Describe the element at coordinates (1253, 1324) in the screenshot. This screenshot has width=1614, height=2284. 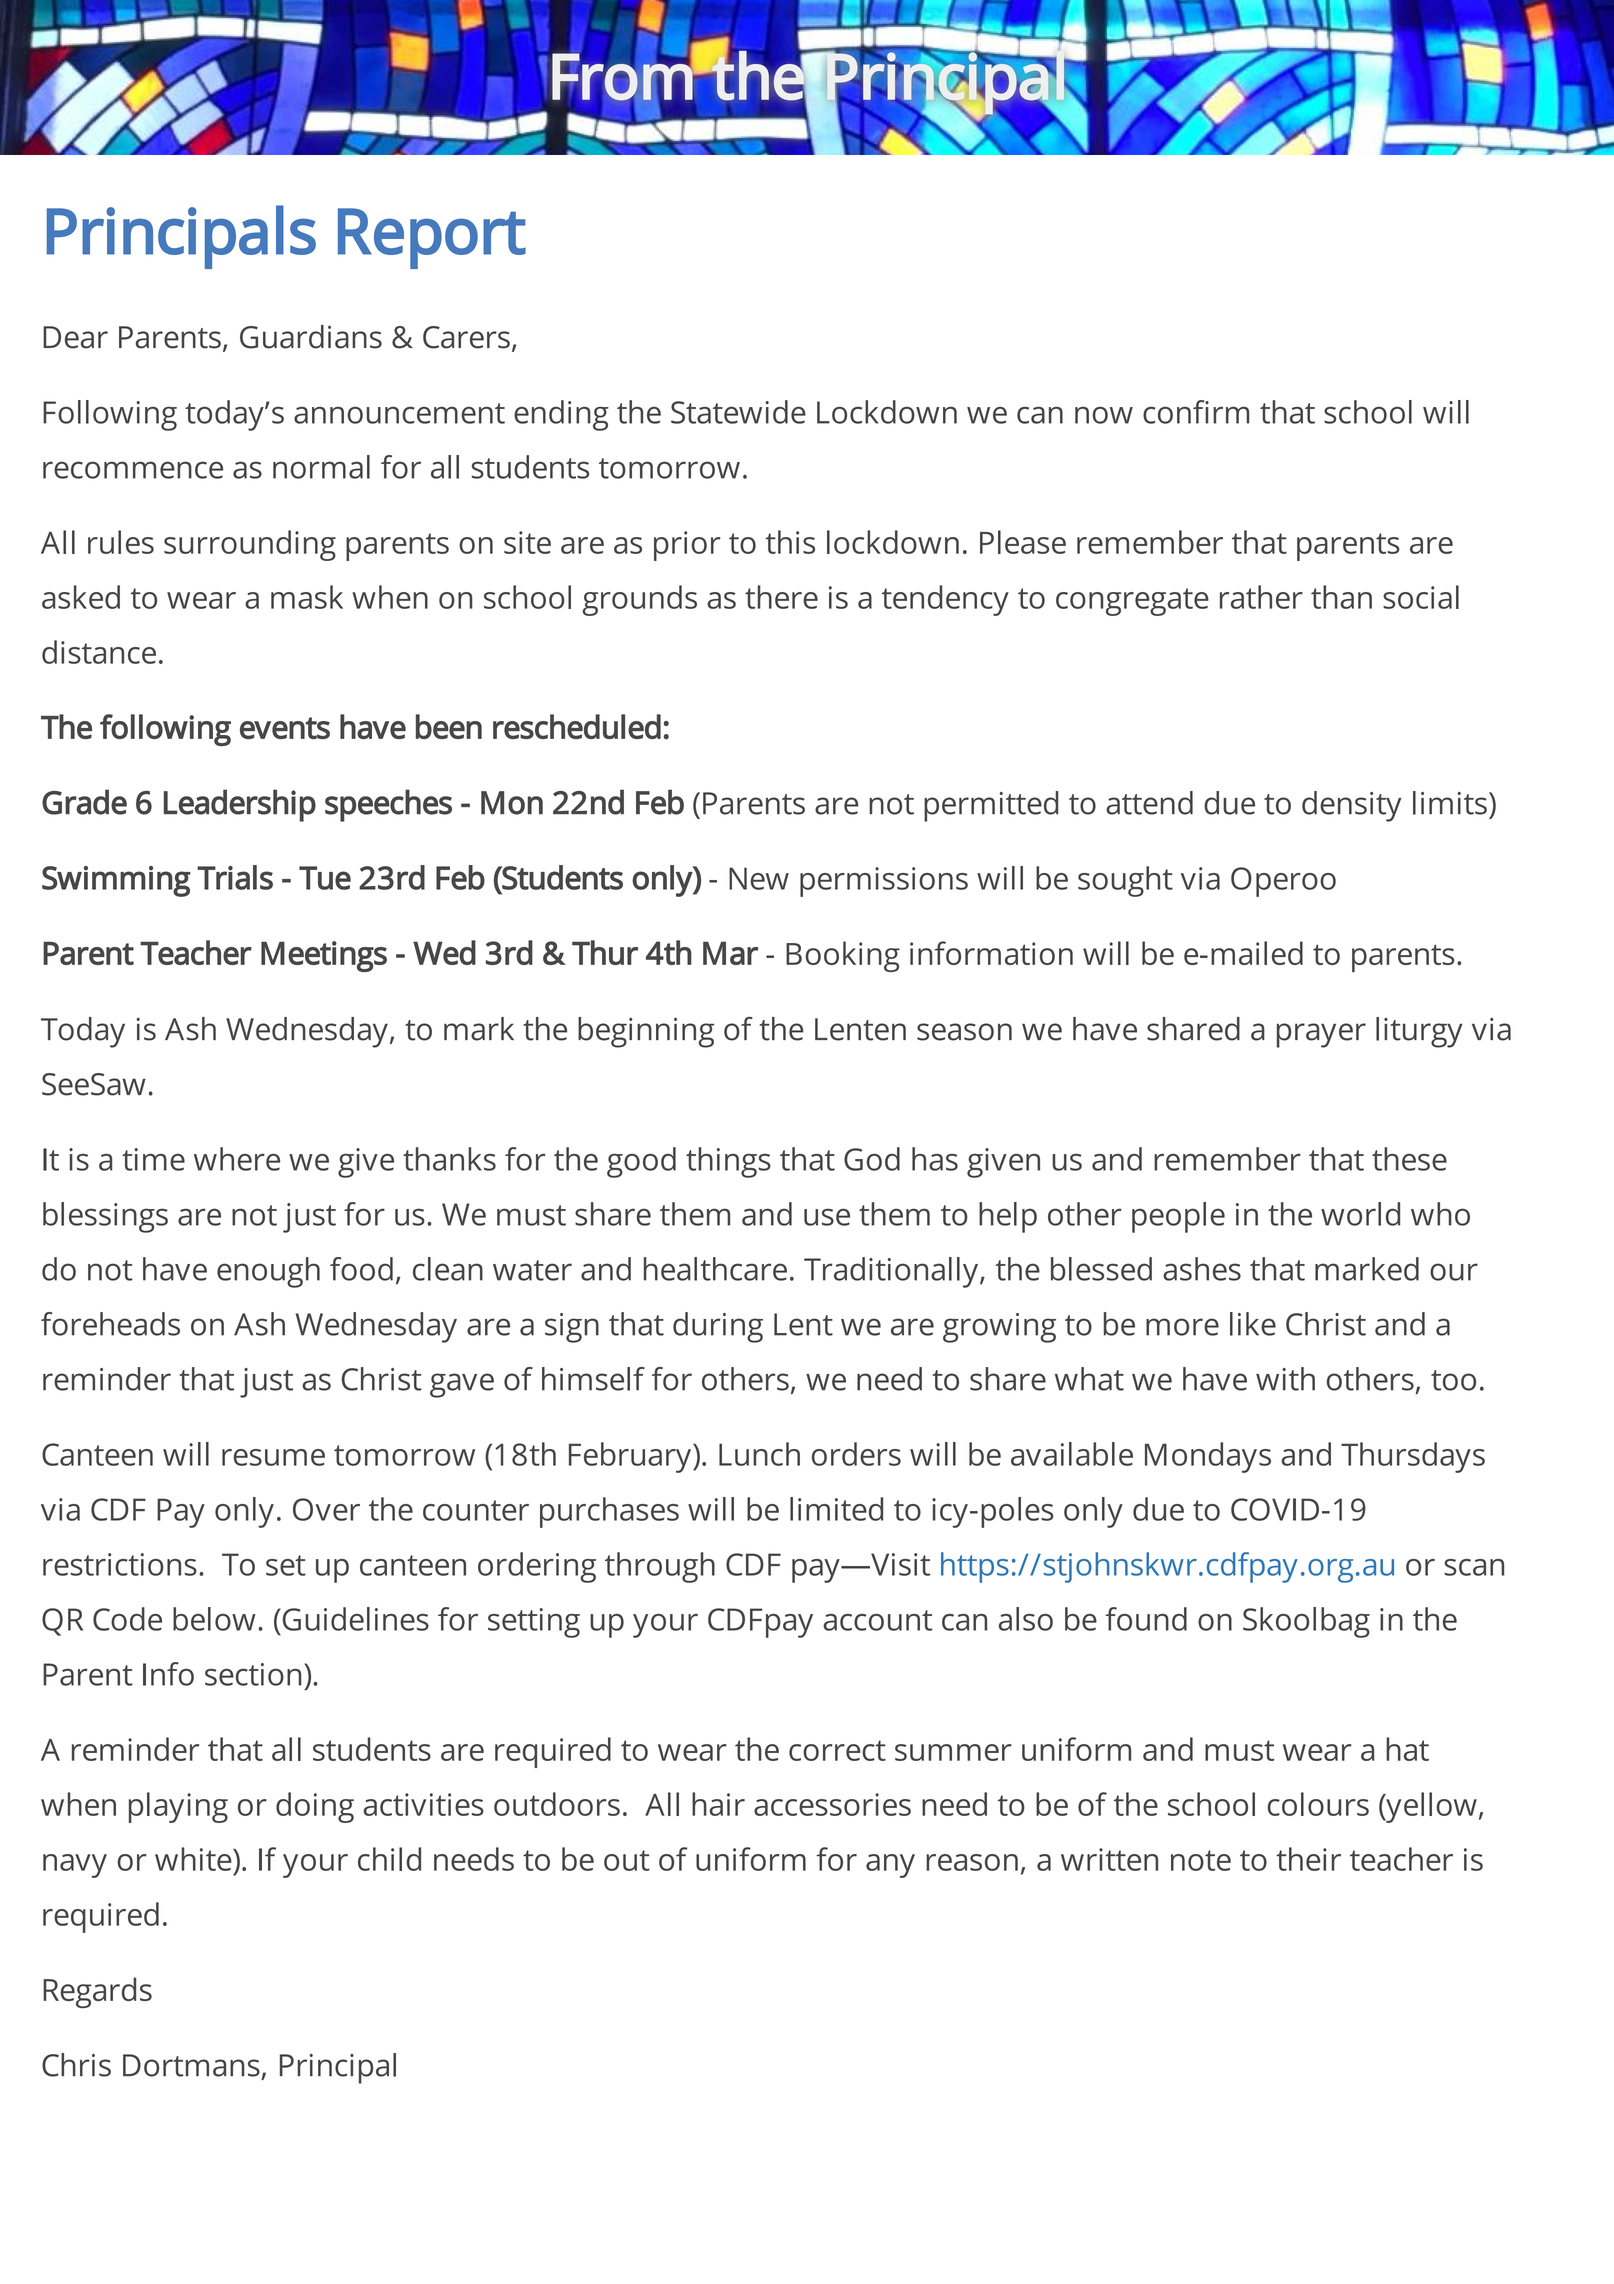
I see `like` at that location.
